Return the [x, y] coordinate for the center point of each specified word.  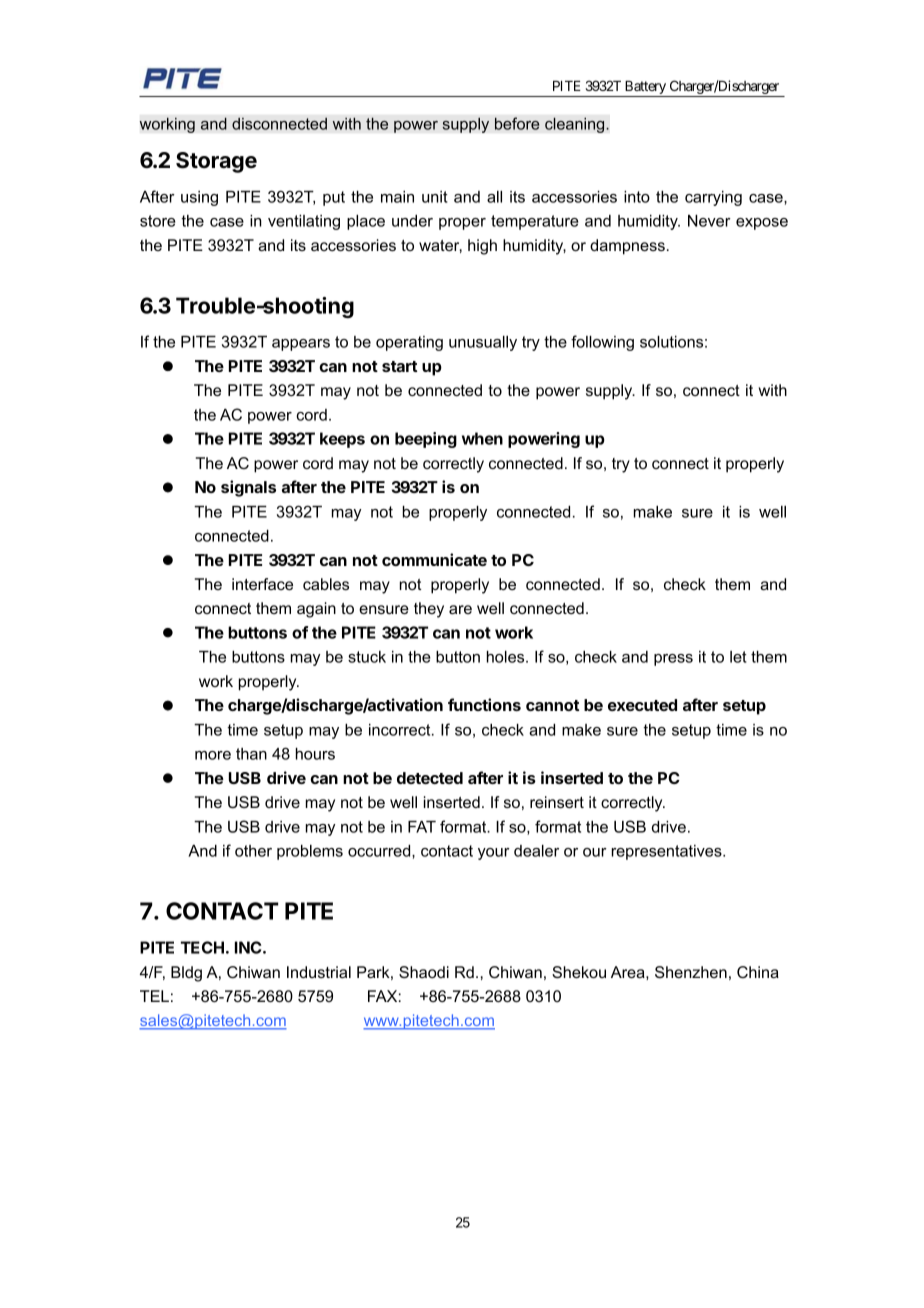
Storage [216, 162]
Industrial [319, 972]
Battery [645, 89]
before [517, 123]
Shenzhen [691, 972]
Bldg [186, 974]
